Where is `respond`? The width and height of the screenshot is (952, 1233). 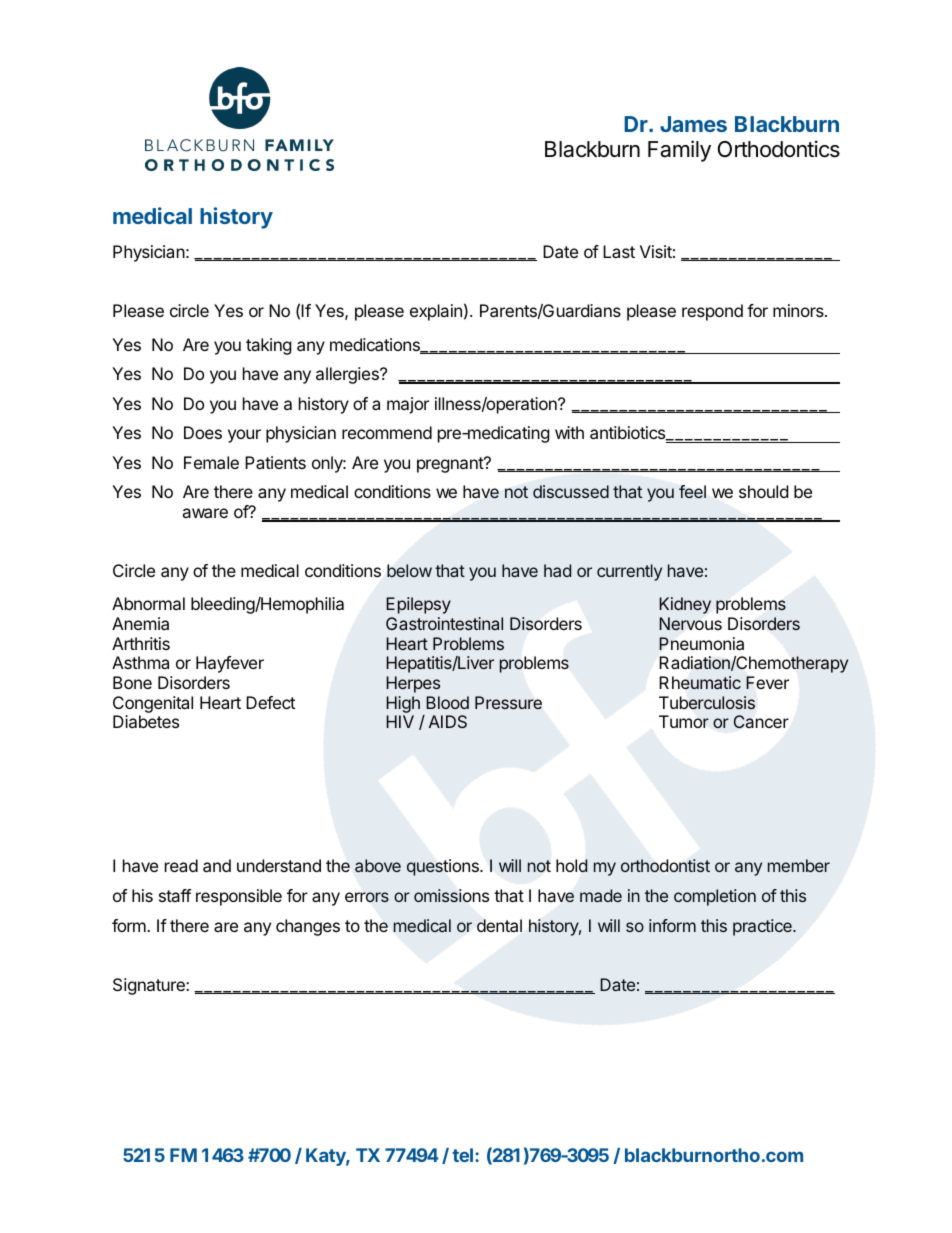 respond is located at coordinates (712, 312).
